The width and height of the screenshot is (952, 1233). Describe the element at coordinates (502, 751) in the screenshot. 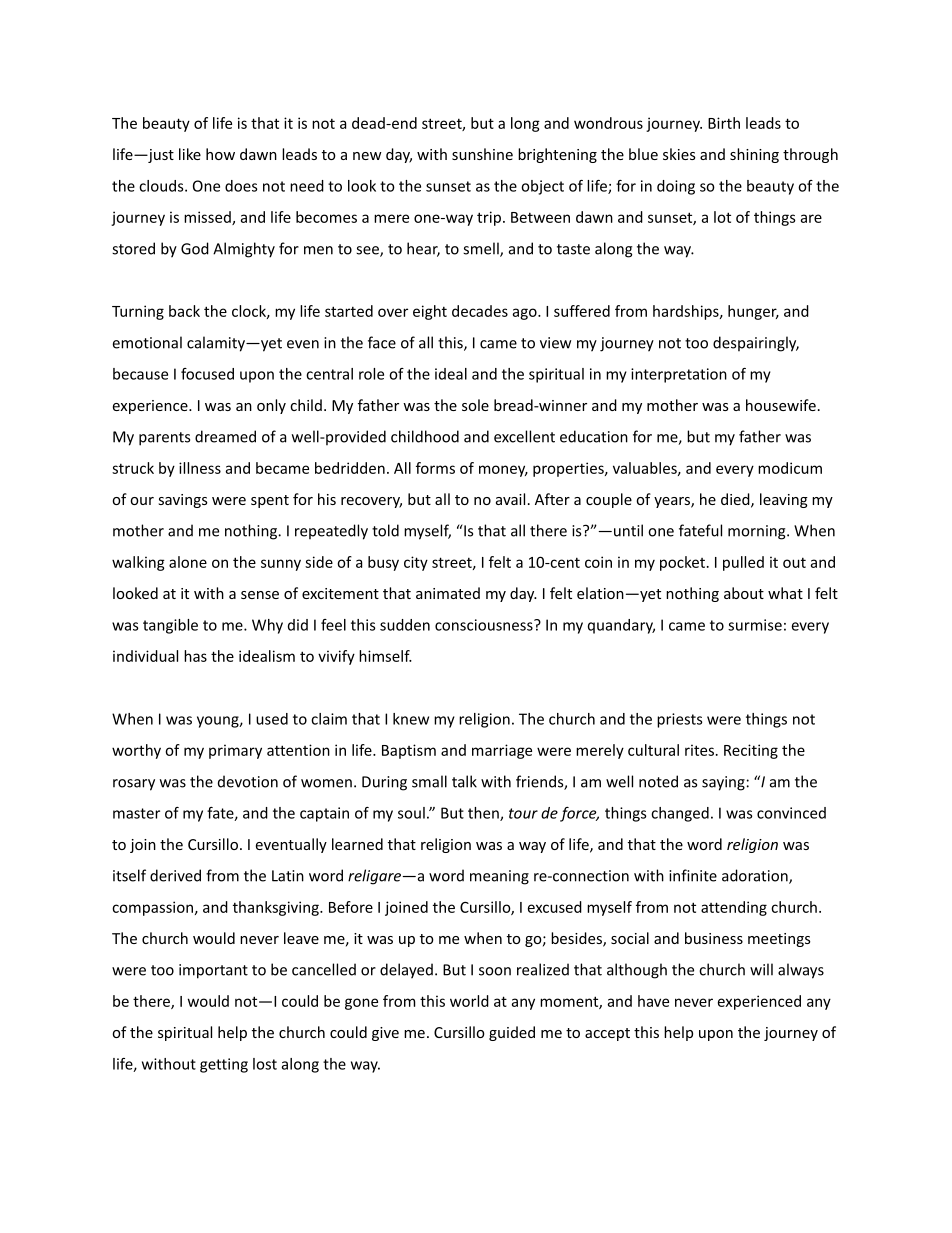

I see `marriage` at that location.
